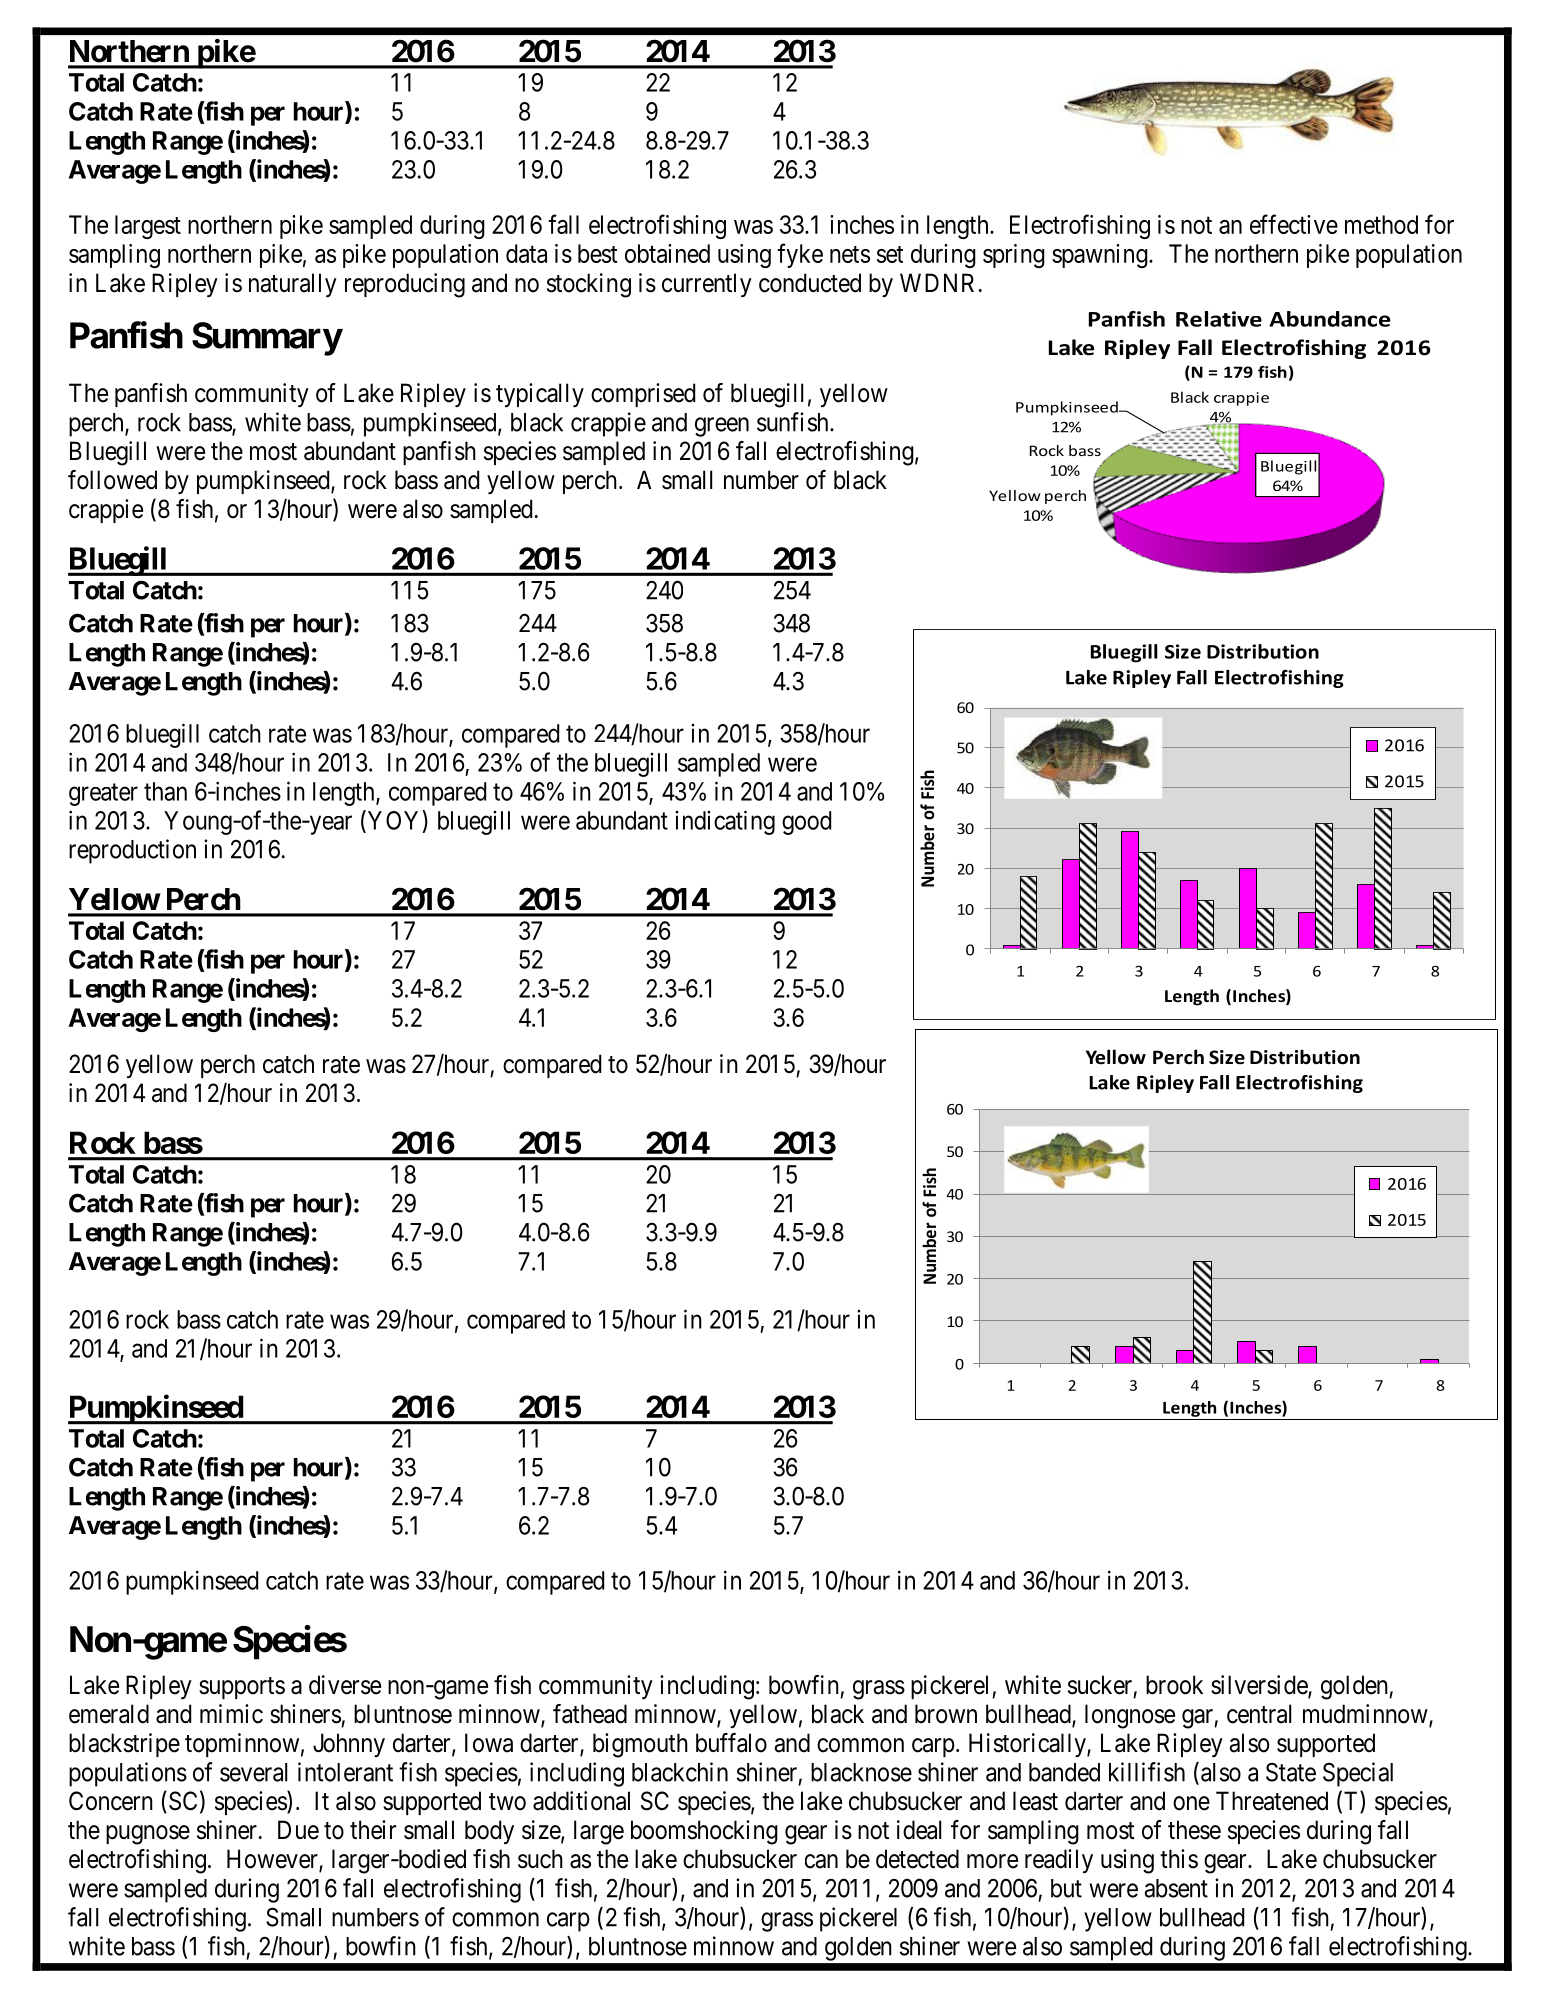 The height and width of the screenshot is (1998, 1544). I want to click on diverse, so click(345, 1685).
